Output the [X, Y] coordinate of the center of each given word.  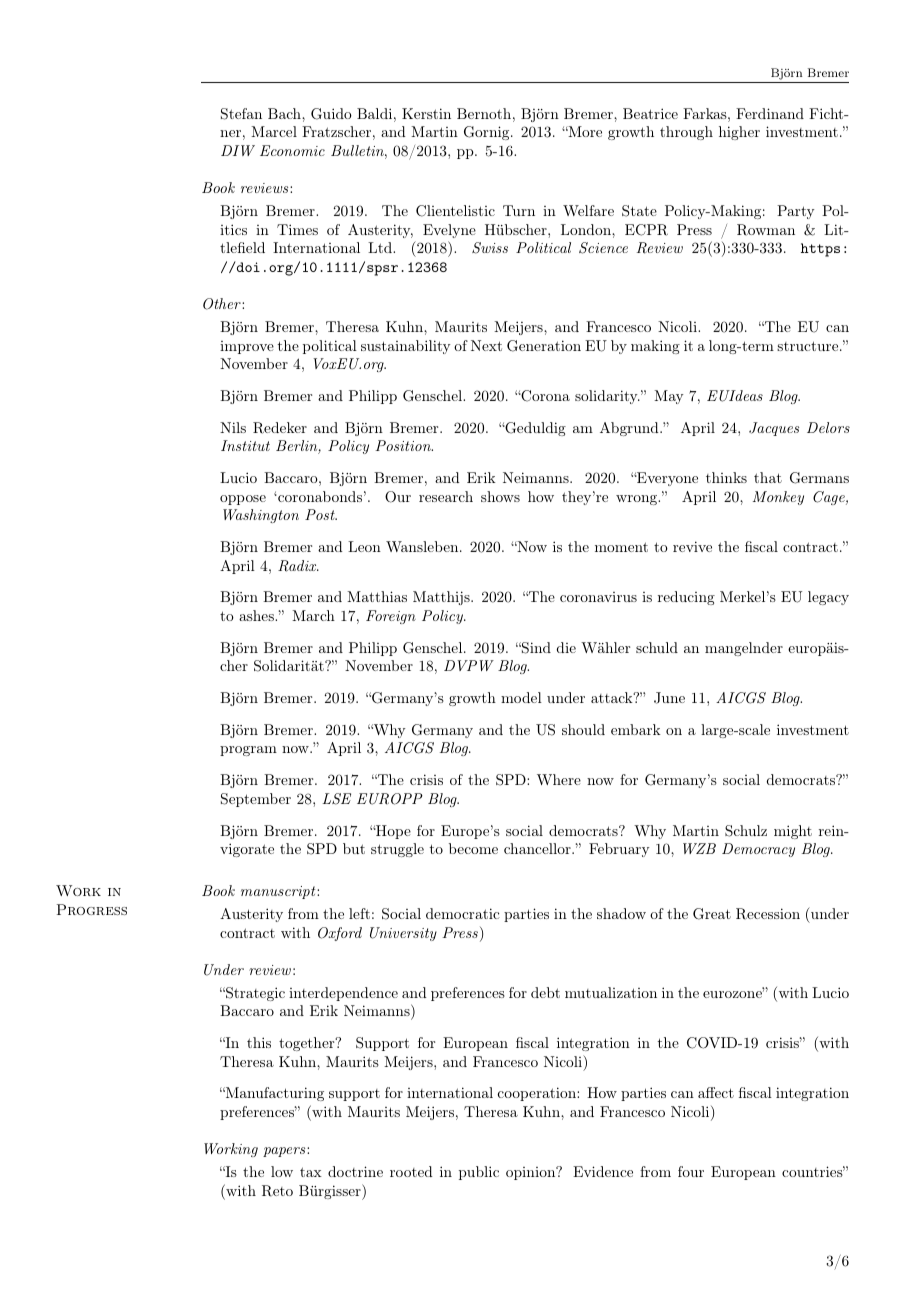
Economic [292, 150]
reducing [686, 598]
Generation [544, 346]
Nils [233, 427]
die [566, 647]
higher [739, 133]
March [313, 615]
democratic [463, 913]
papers [285, 1152]
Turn [519, 210]
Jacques [774, 429]
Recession [768, 914]
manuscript [279, 892]
